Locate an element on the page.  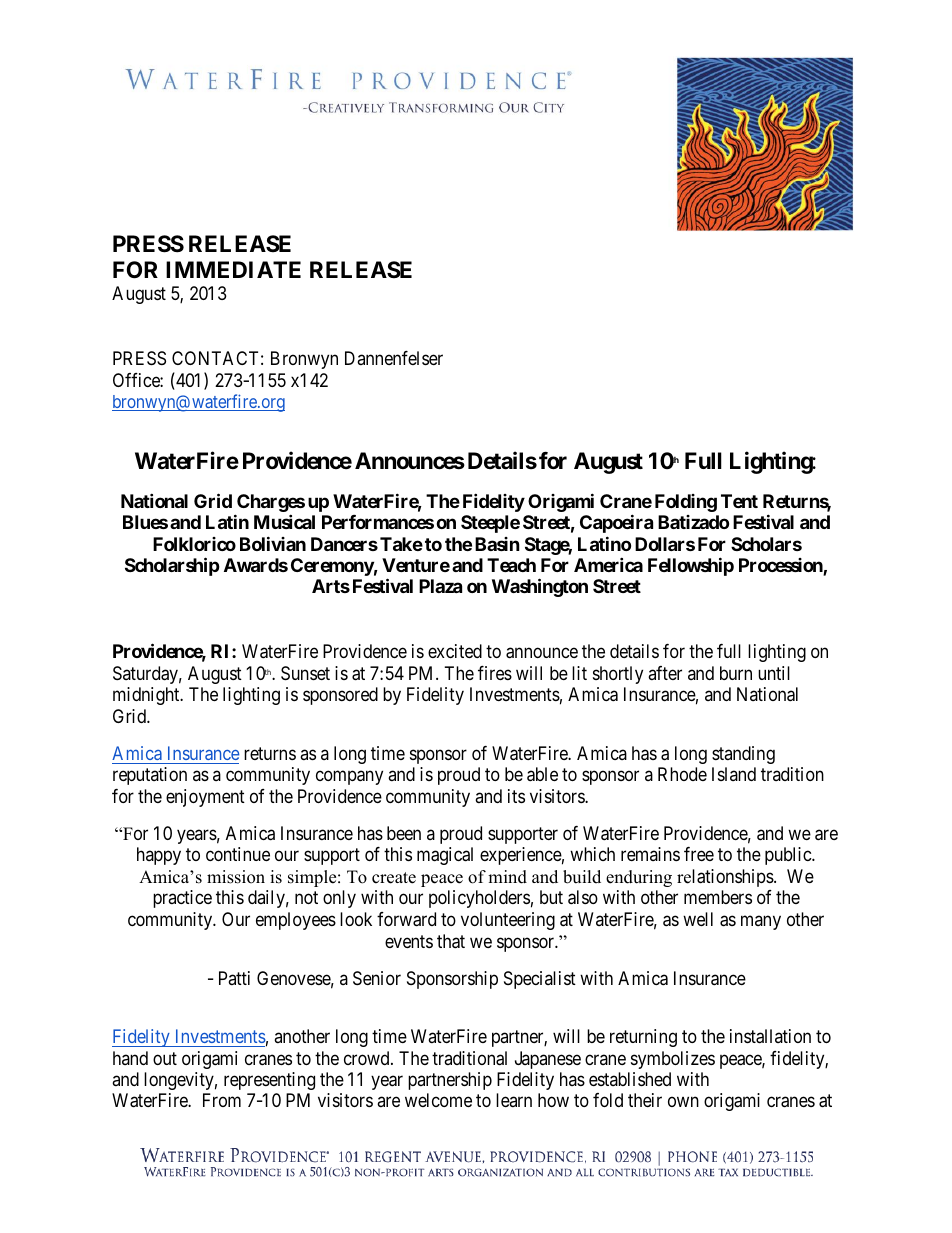
From is located at coordinates (222, 1100).
